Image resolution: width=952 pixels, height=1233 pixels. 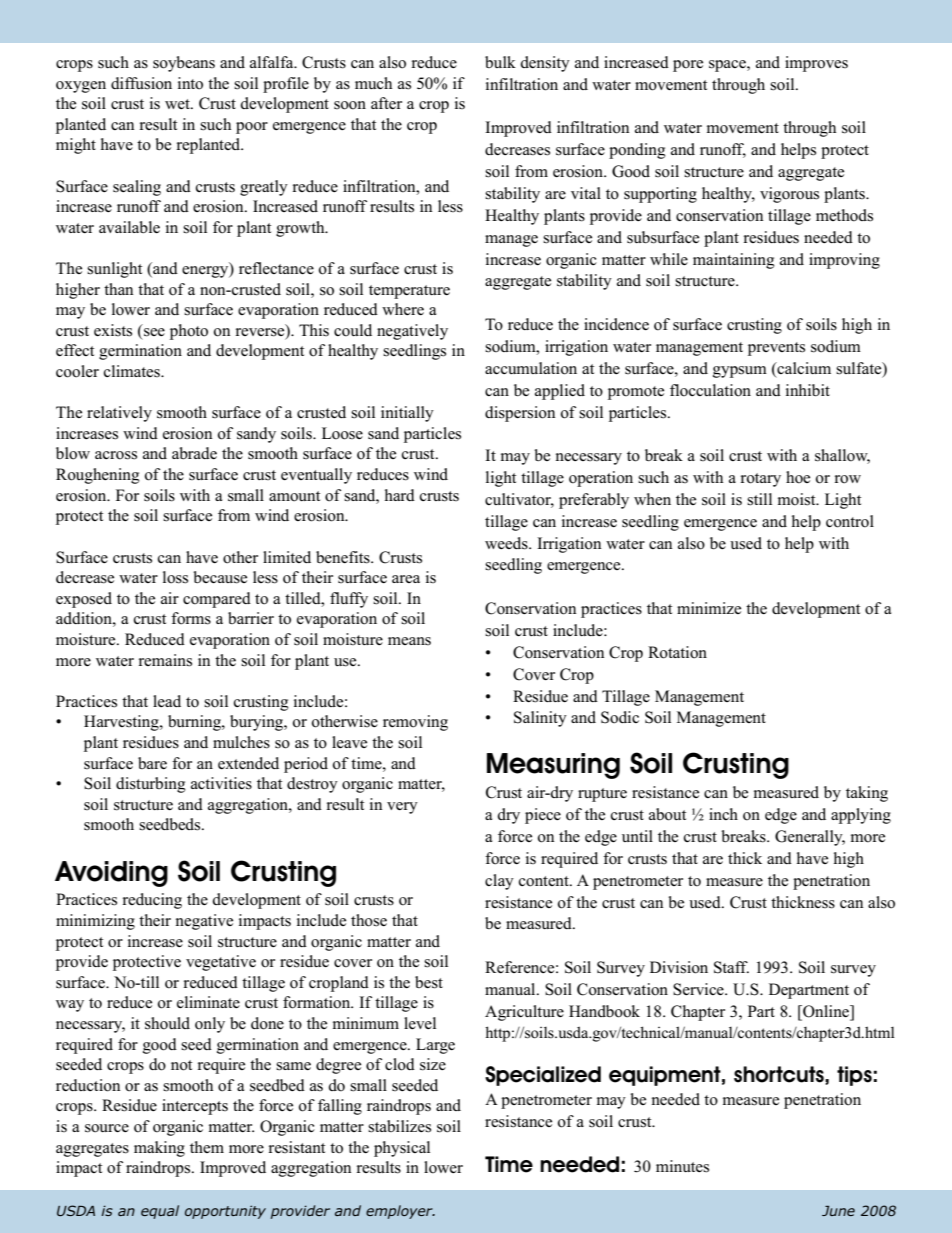 I want to click on prevents, so click(x=776, y=349).
